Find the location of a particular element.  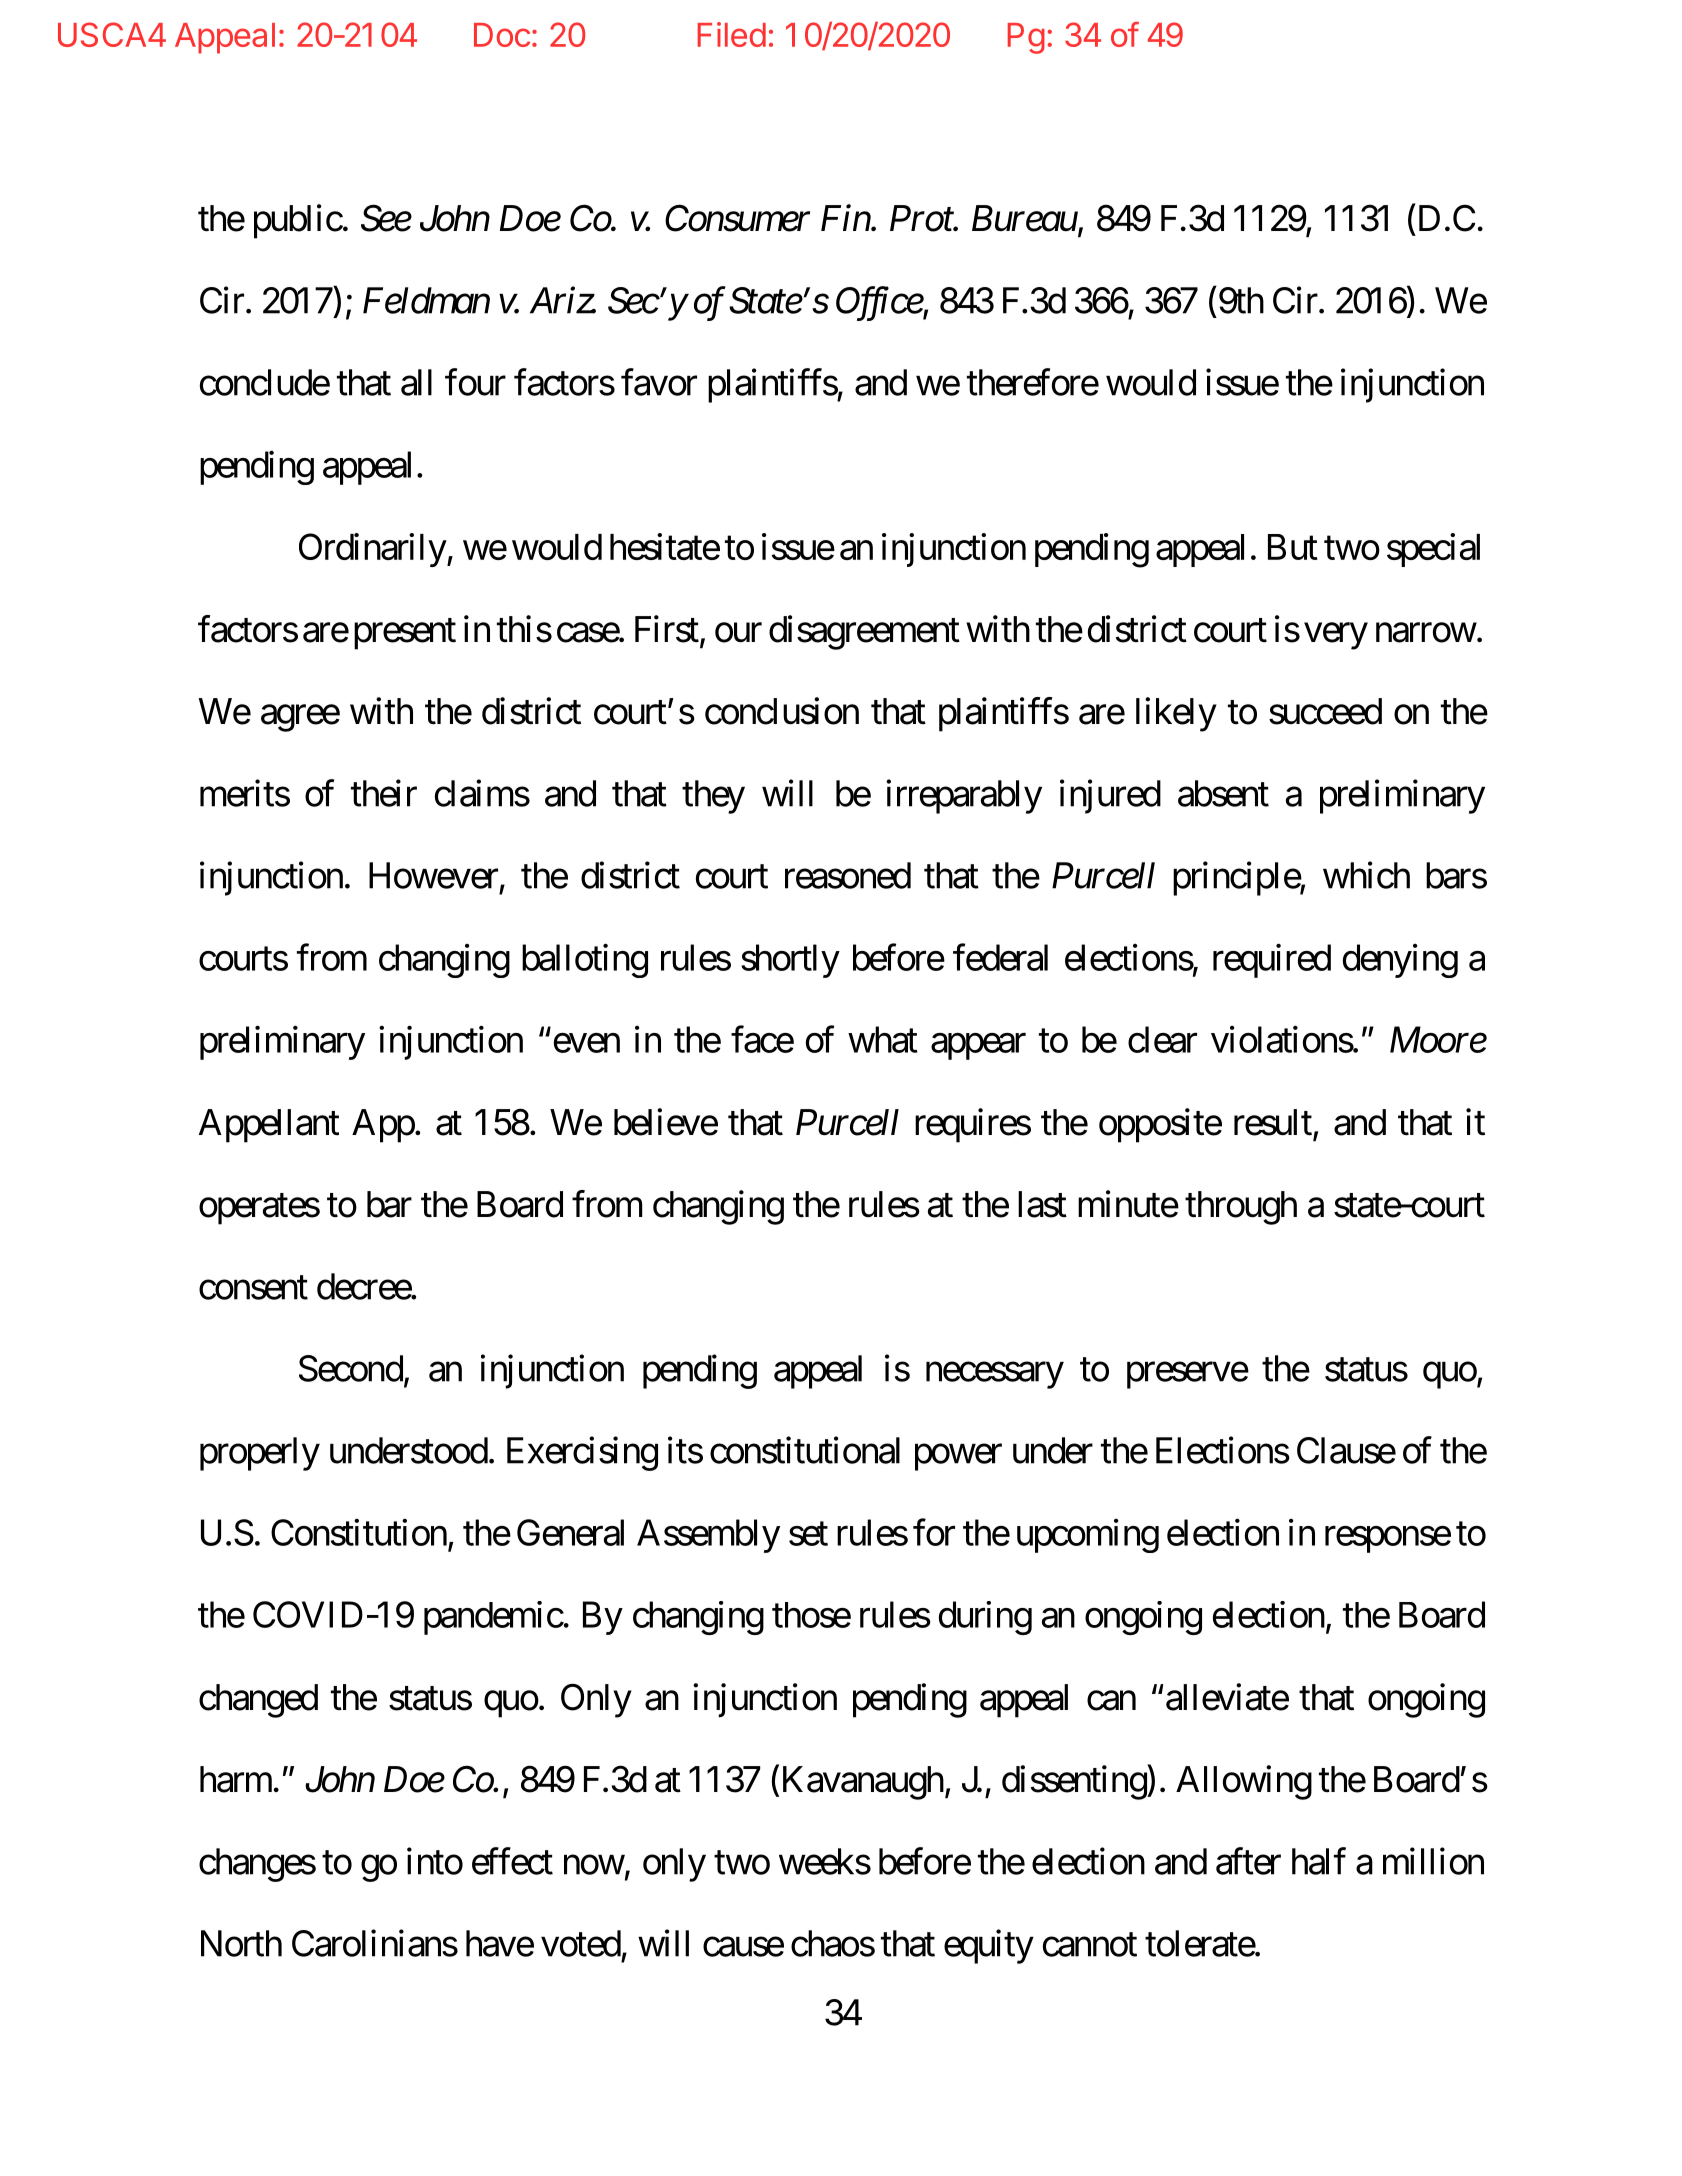

Doc is located at coordinates (502, 35).
